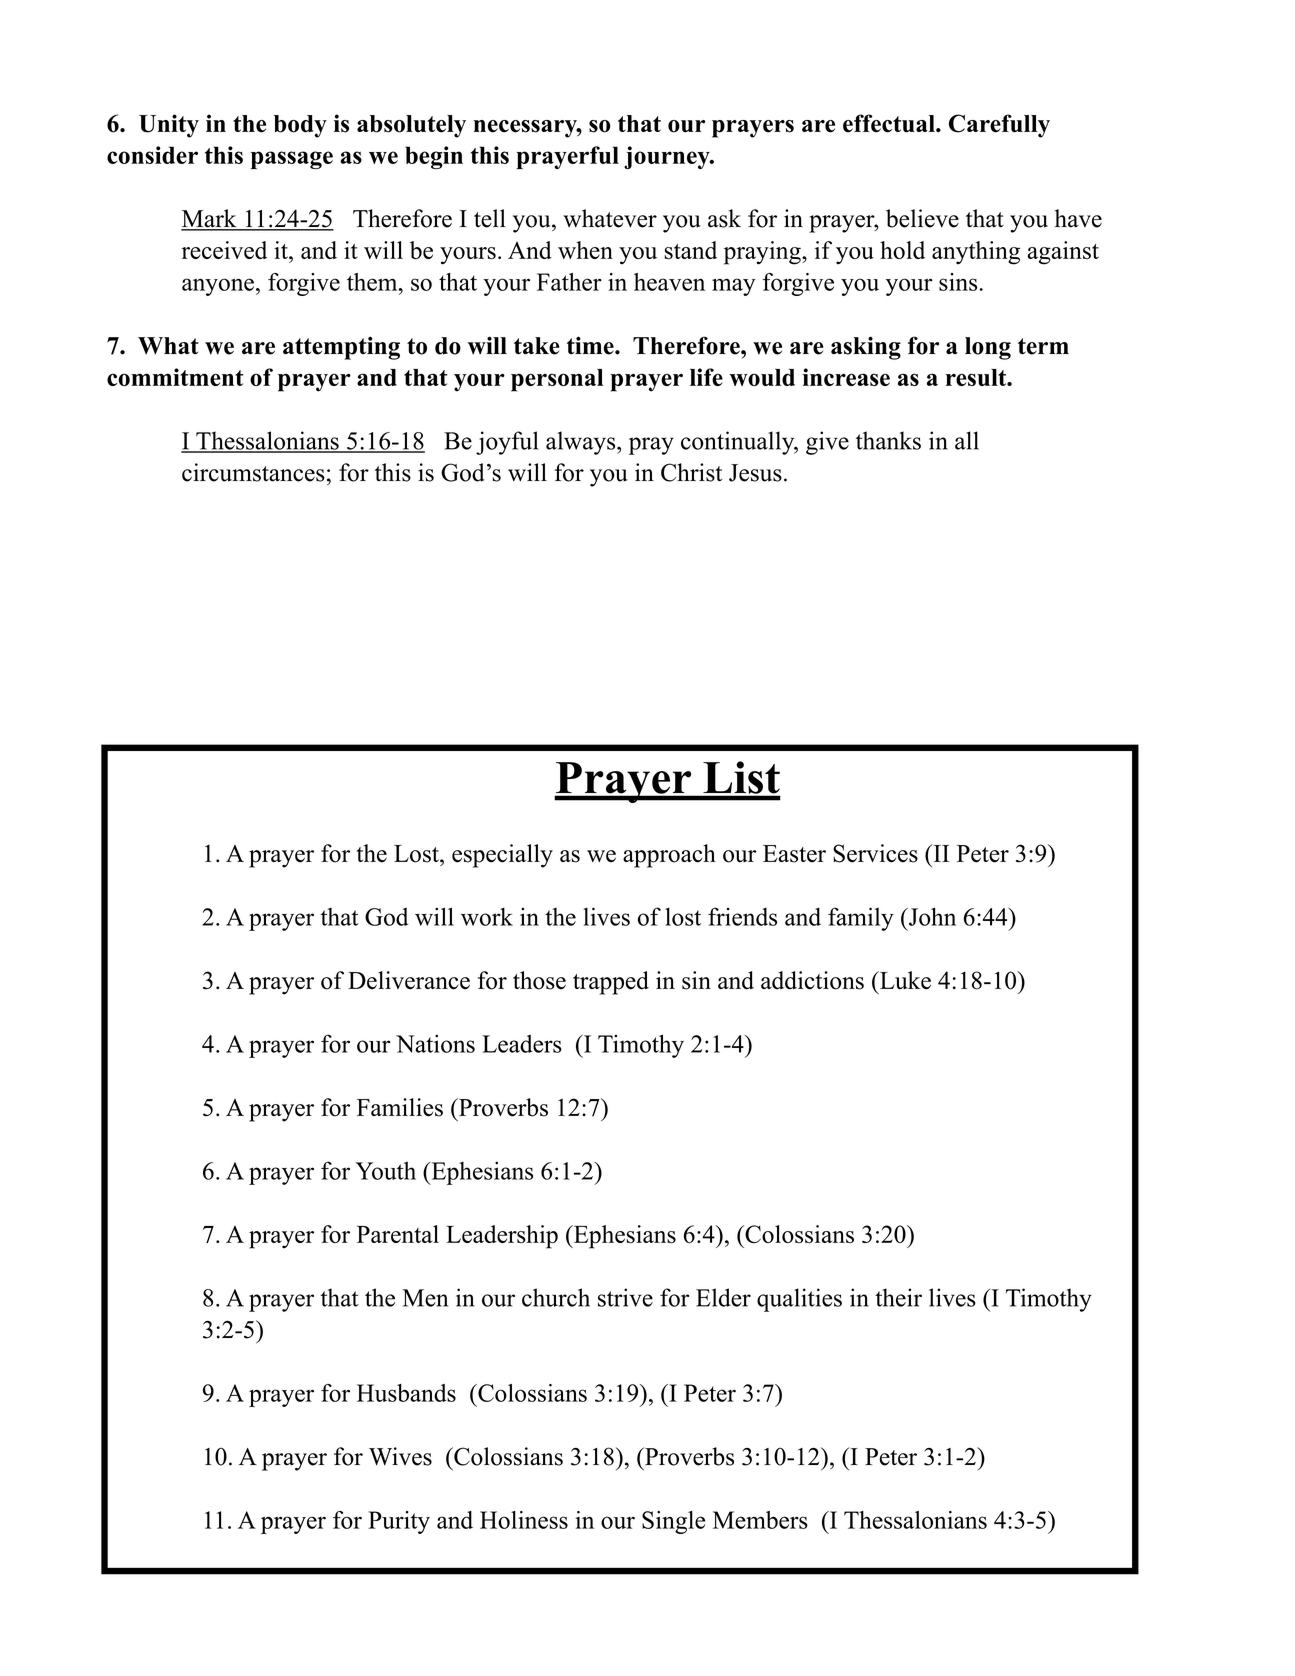 Image resolution: width=1295 pixels, height=1676 pixels. Describe the element at coordinates (292, 160) in the screenshot. I see `passage` at that location.
